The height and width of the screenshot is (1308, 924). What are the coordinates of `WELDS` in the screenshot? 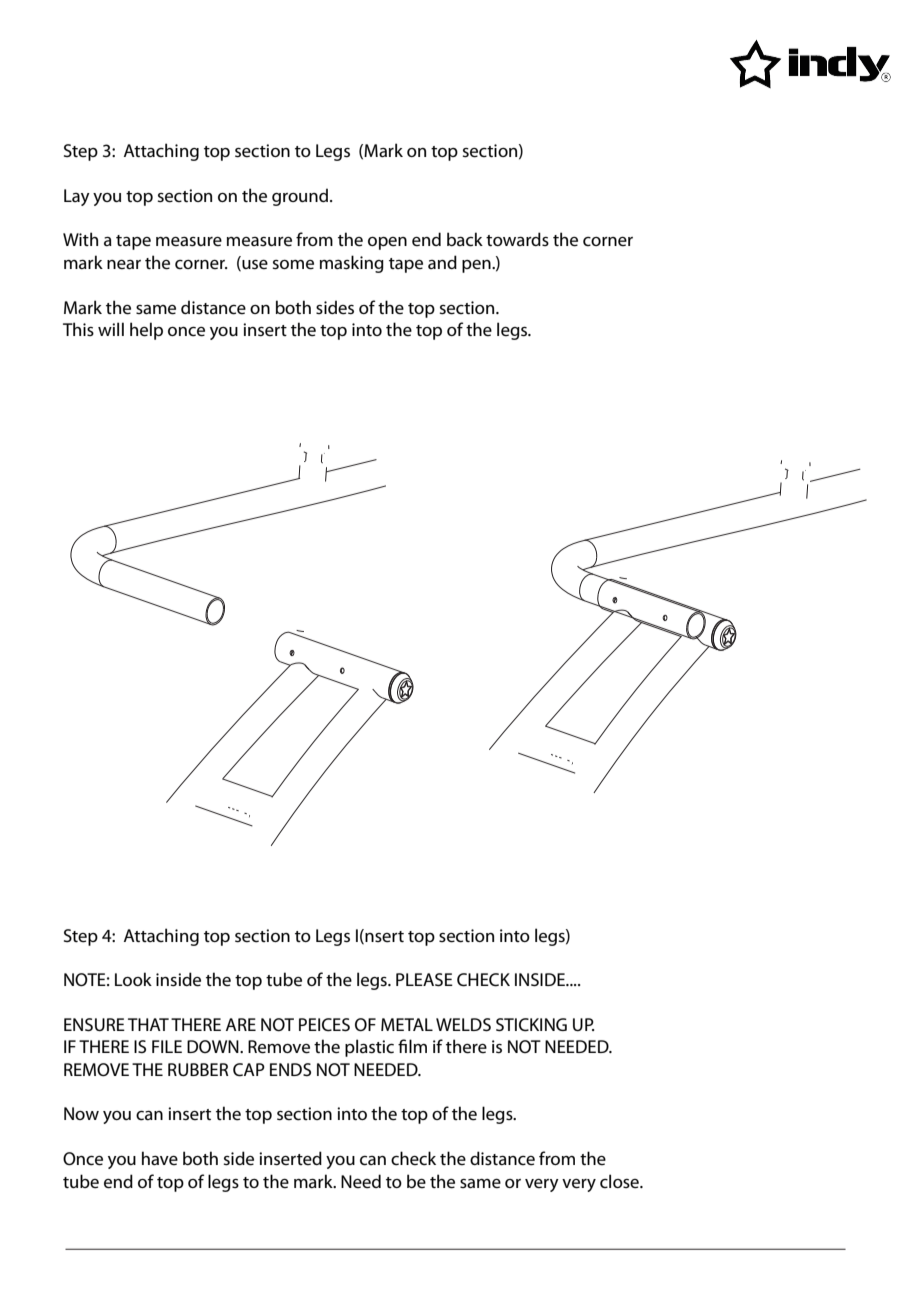 It's located at (463, 1025).
